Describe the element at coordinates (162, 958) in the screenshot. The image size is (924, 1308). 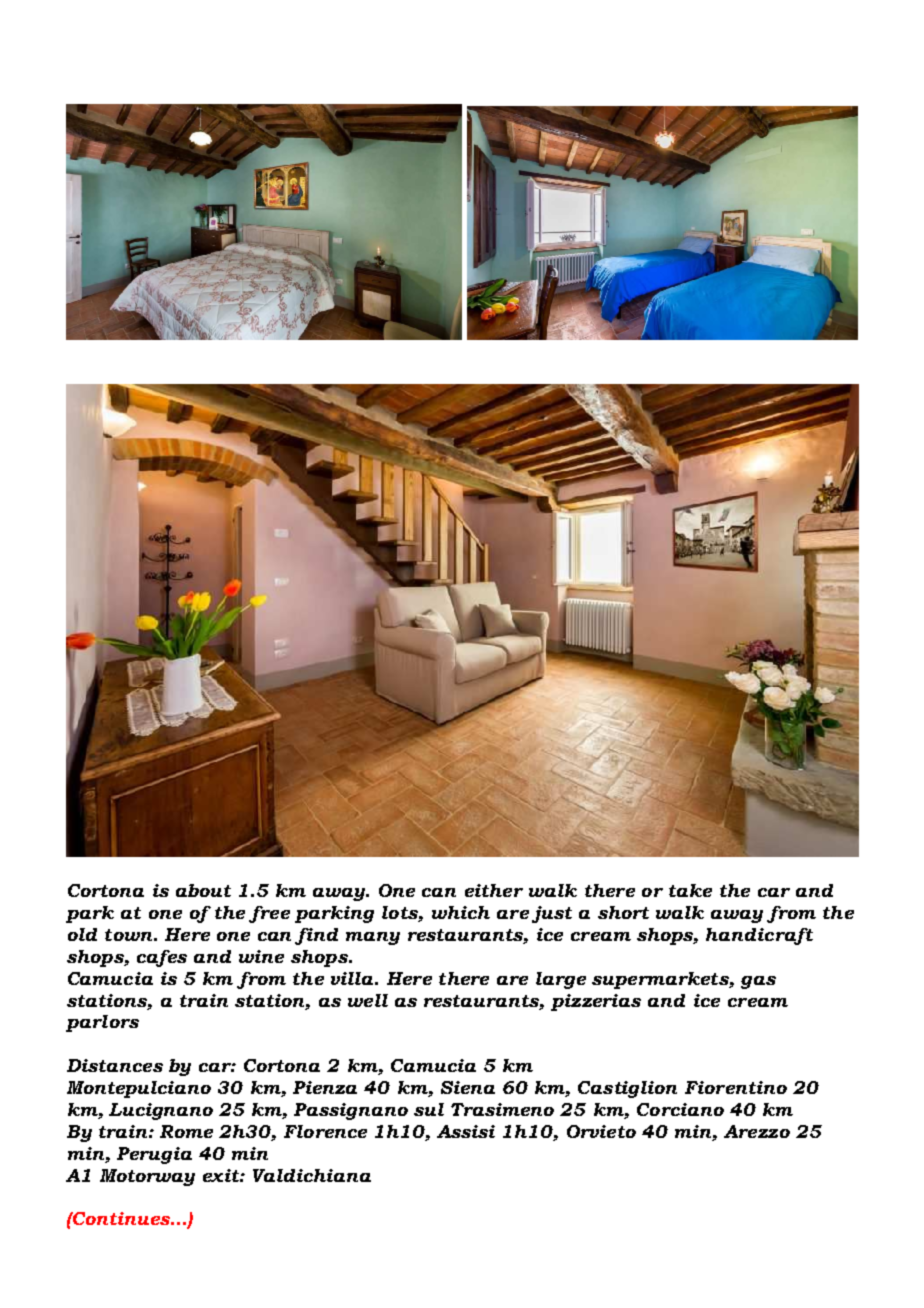
I see `cafes` at that location.
